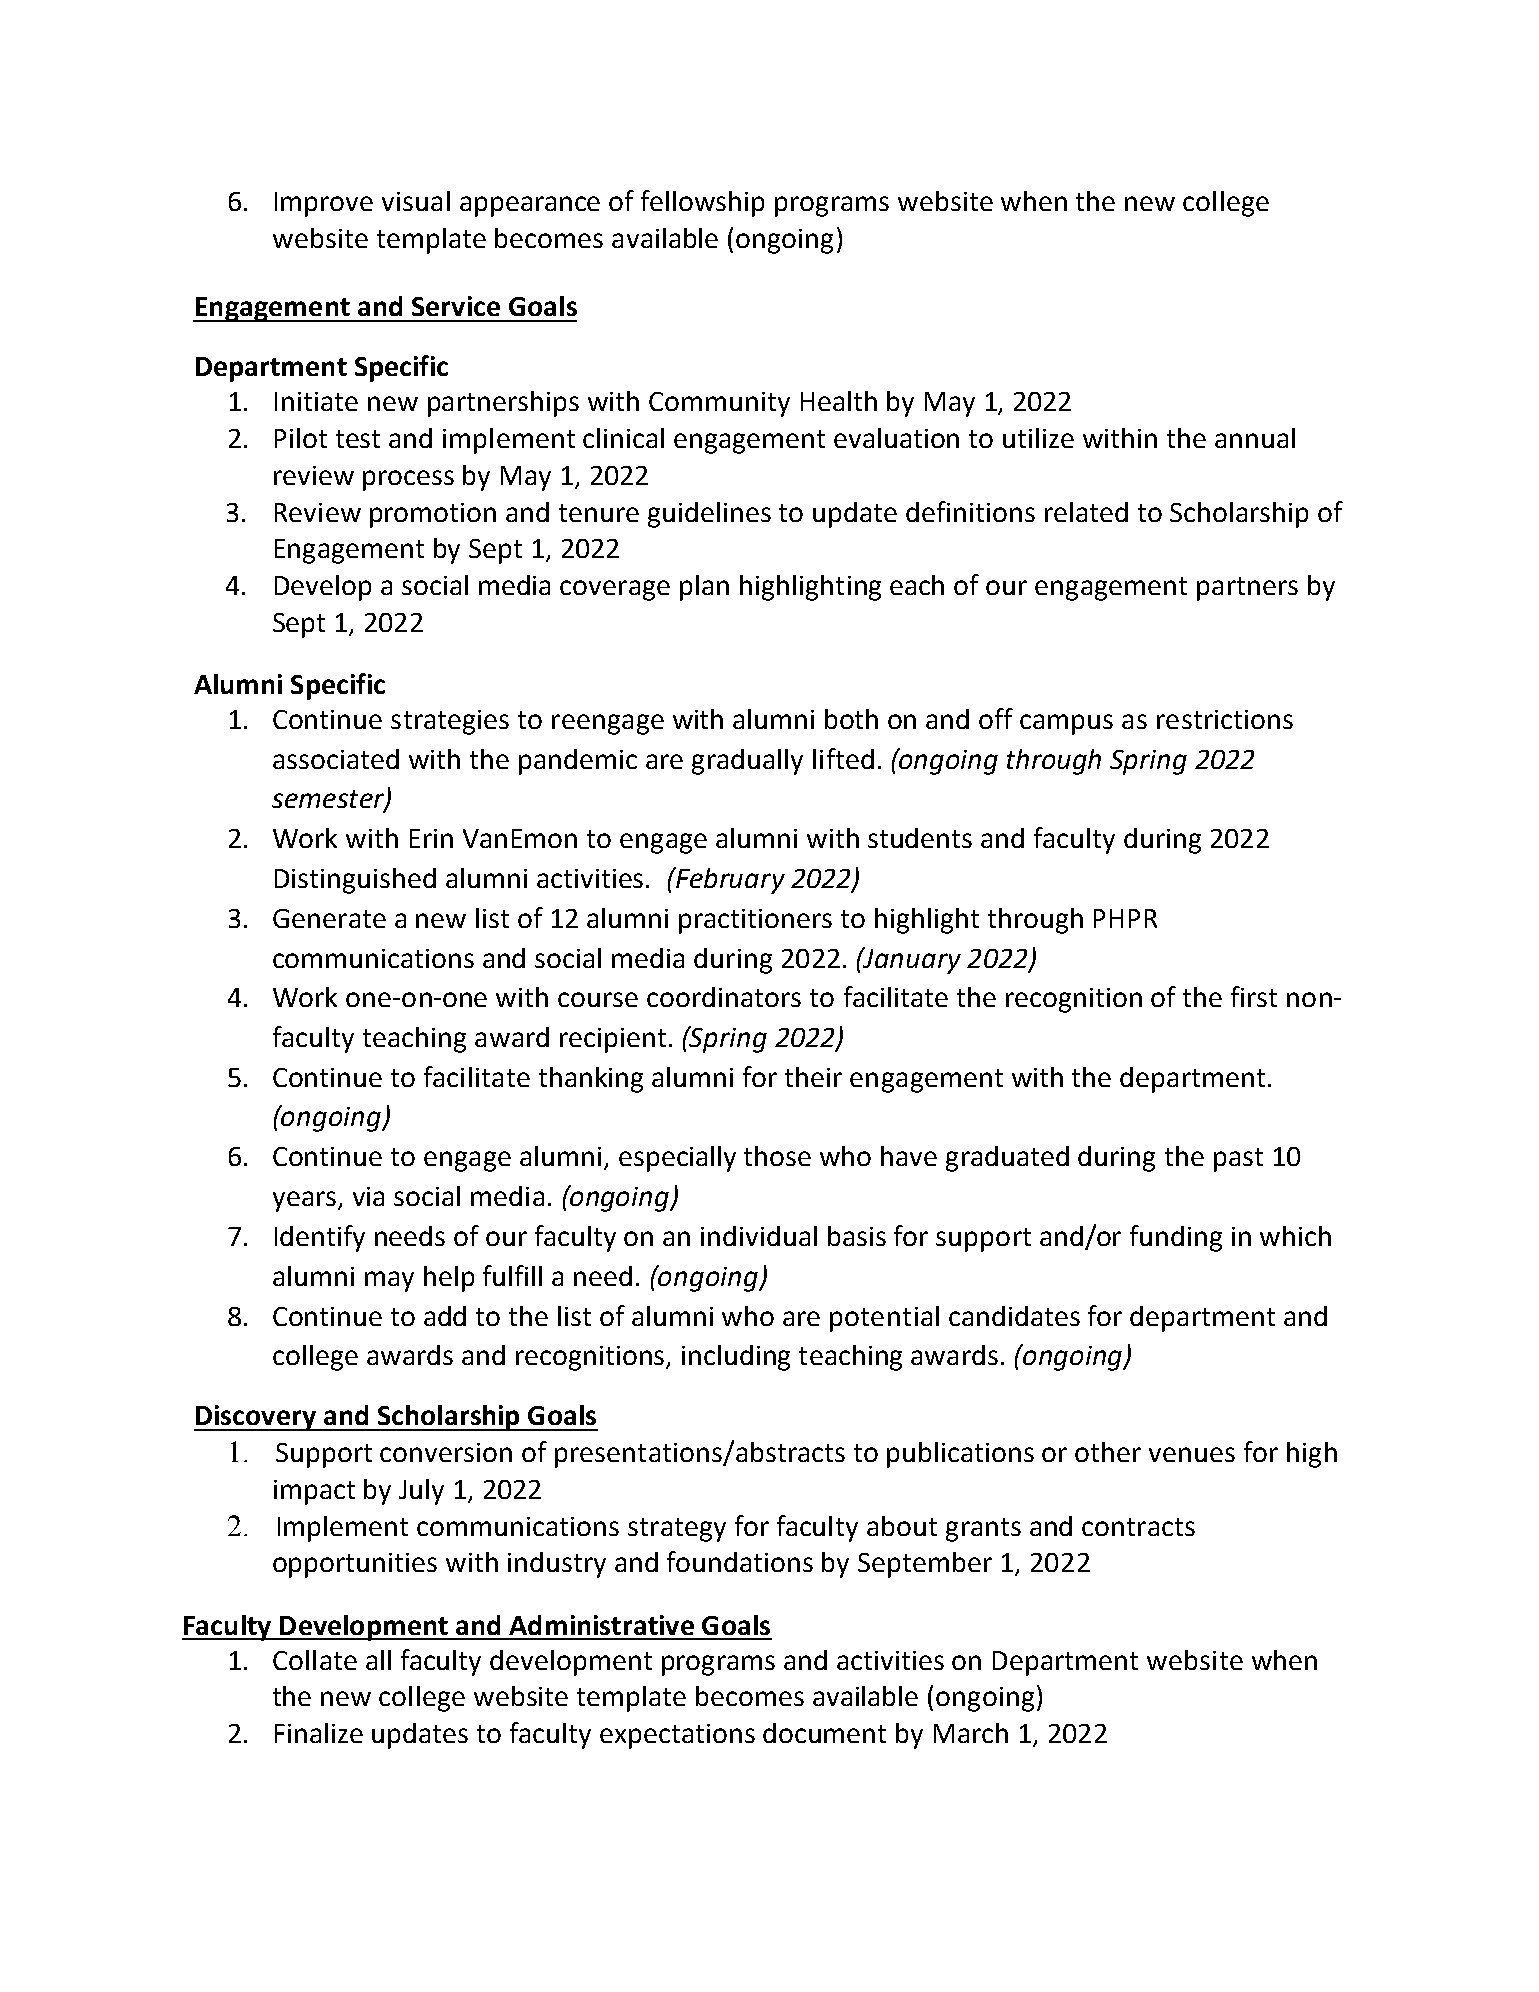 The height and width of the document is (1992, 1539). I want to click on restrictions, so click(1225, 719).
